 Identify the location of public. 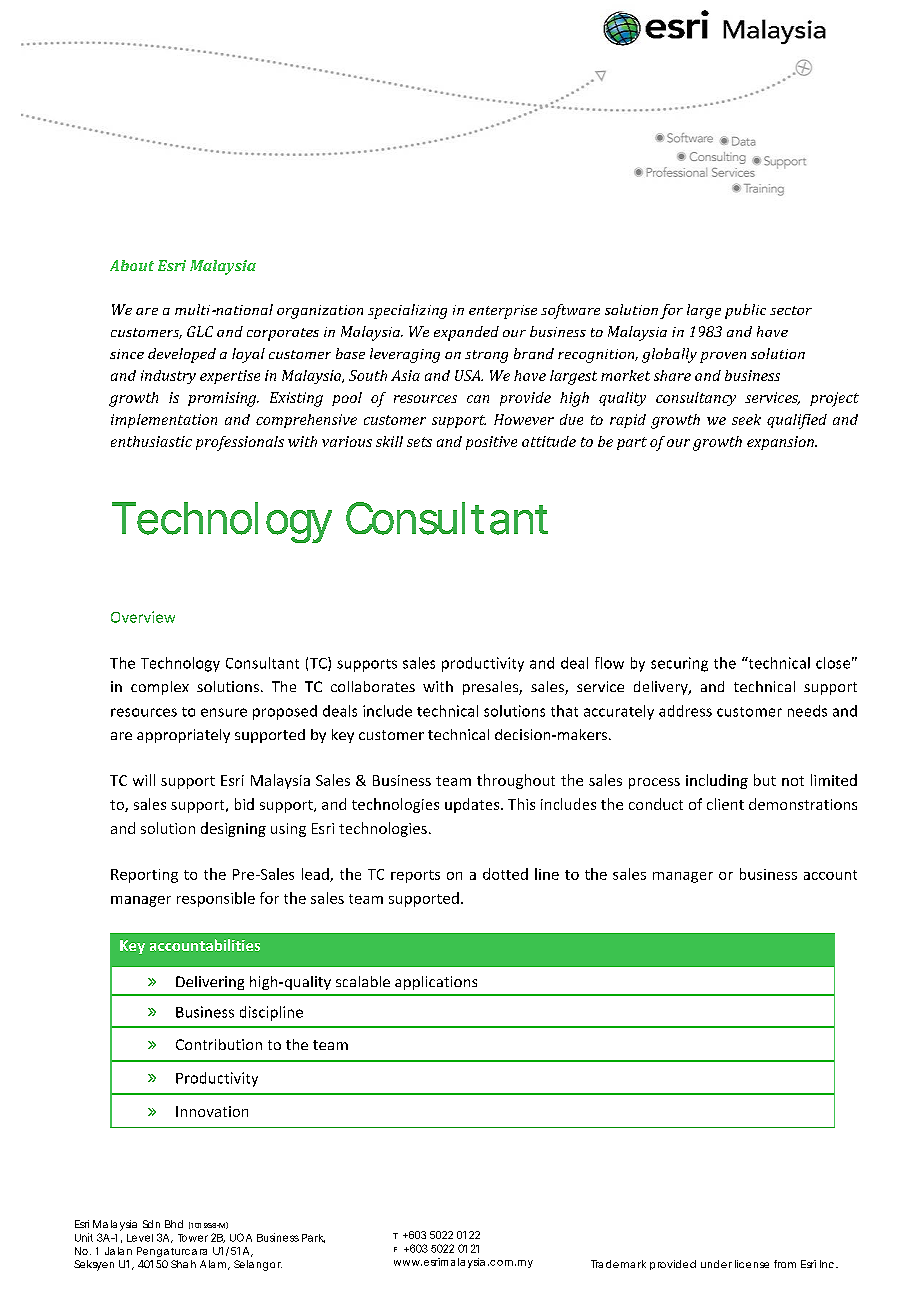
(745, 311).
